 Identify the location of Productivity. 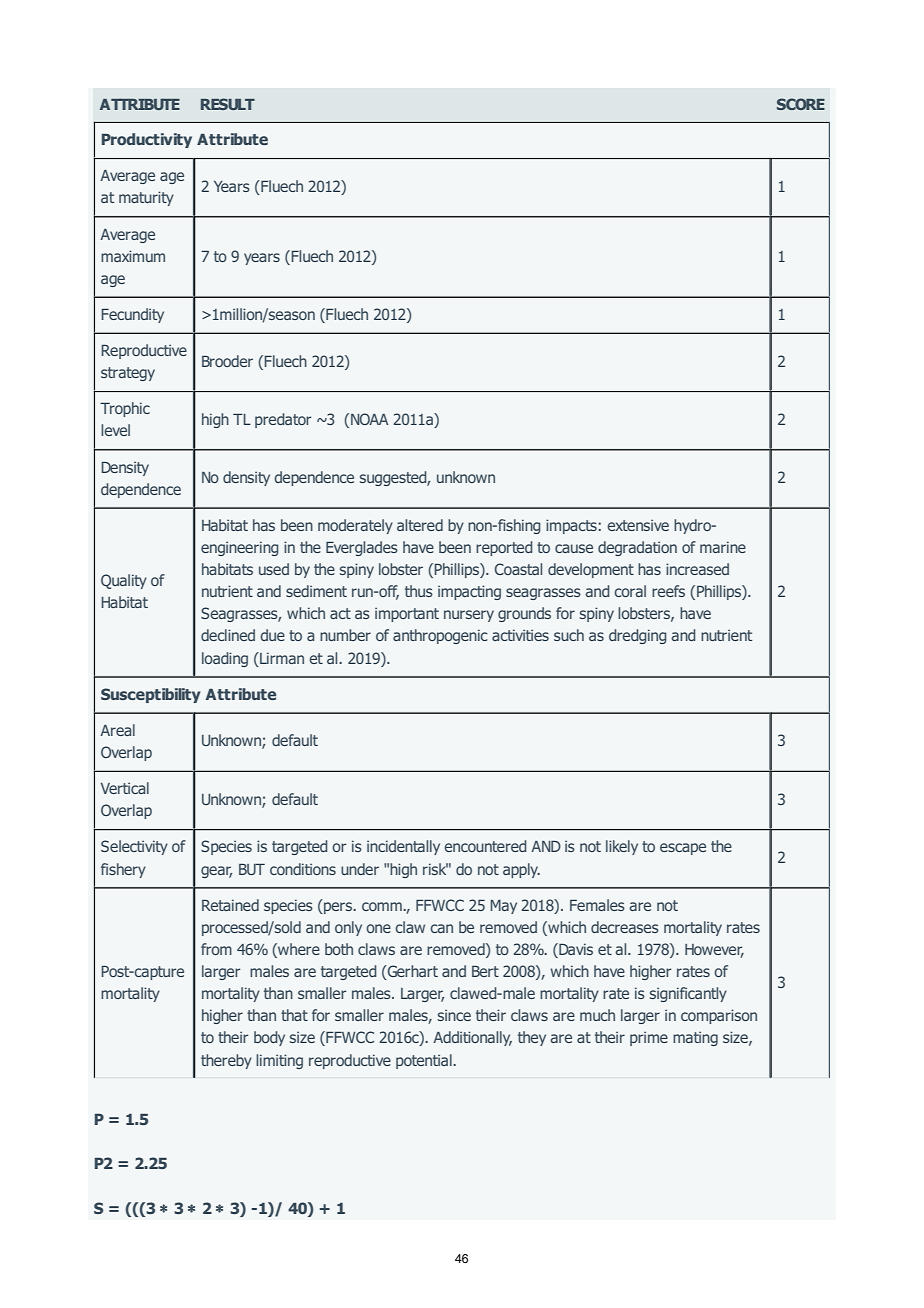
(147, 140).
